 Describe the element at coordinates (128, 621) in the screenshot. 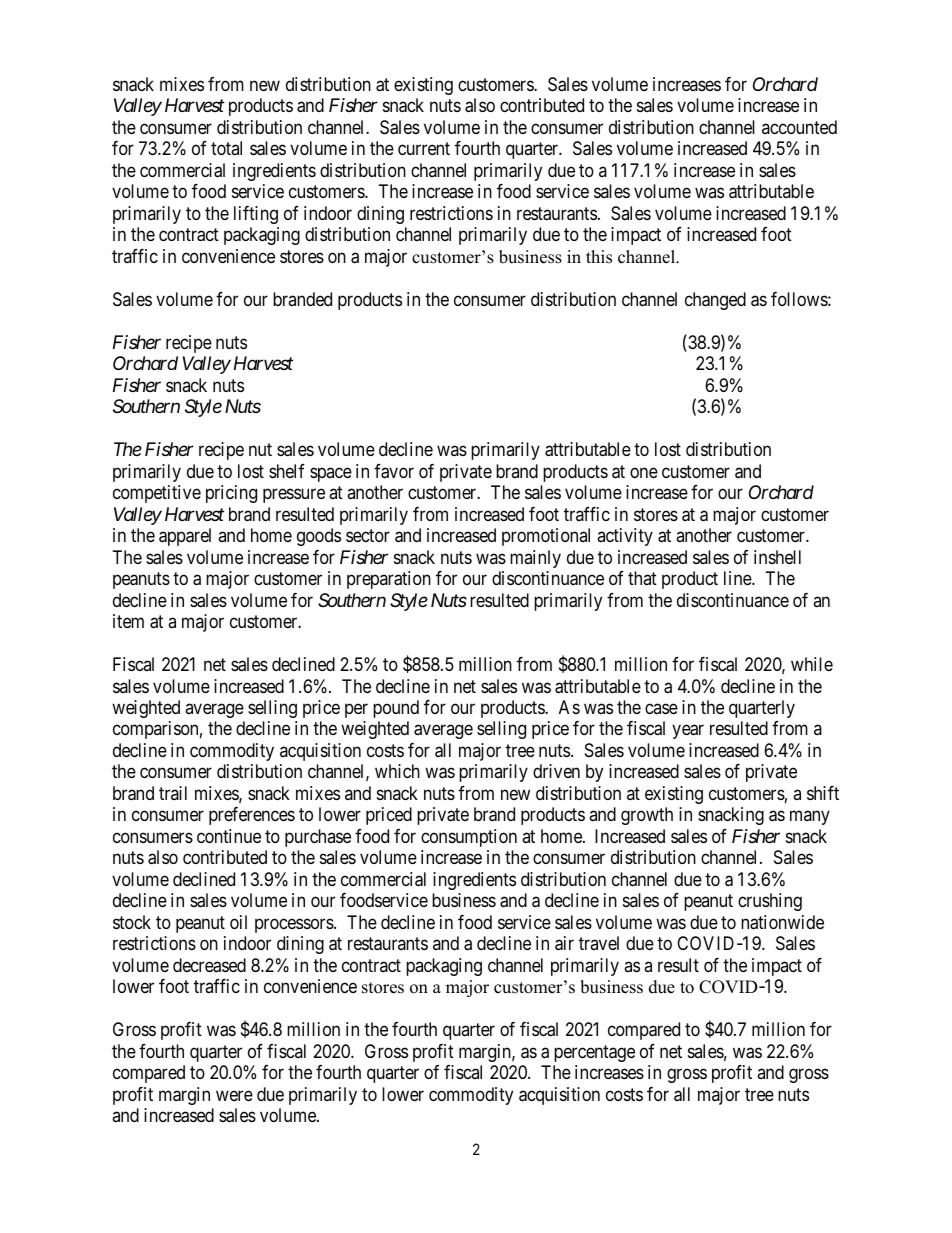

I see `item` at that location.
